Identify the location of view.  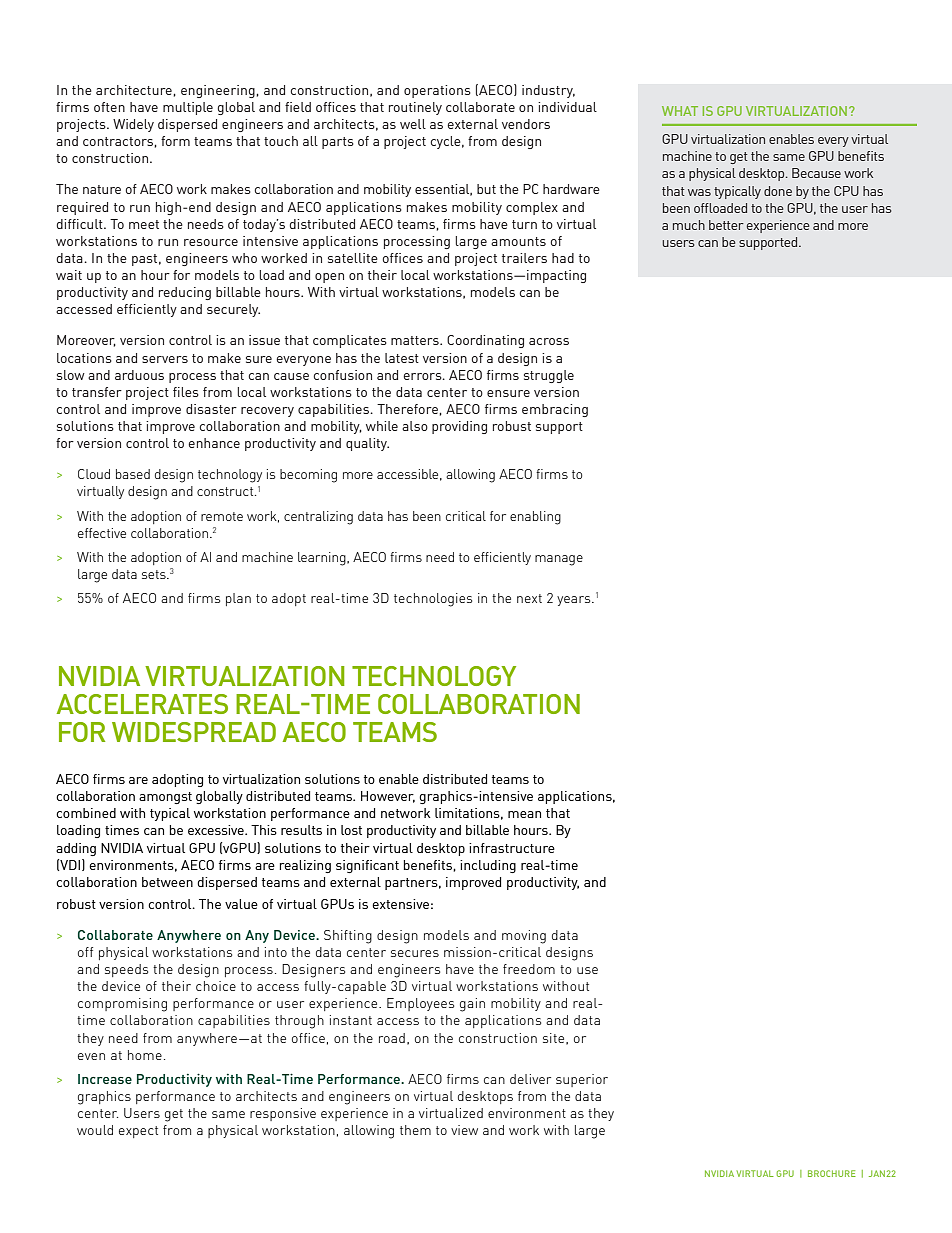
(464, 1130).
